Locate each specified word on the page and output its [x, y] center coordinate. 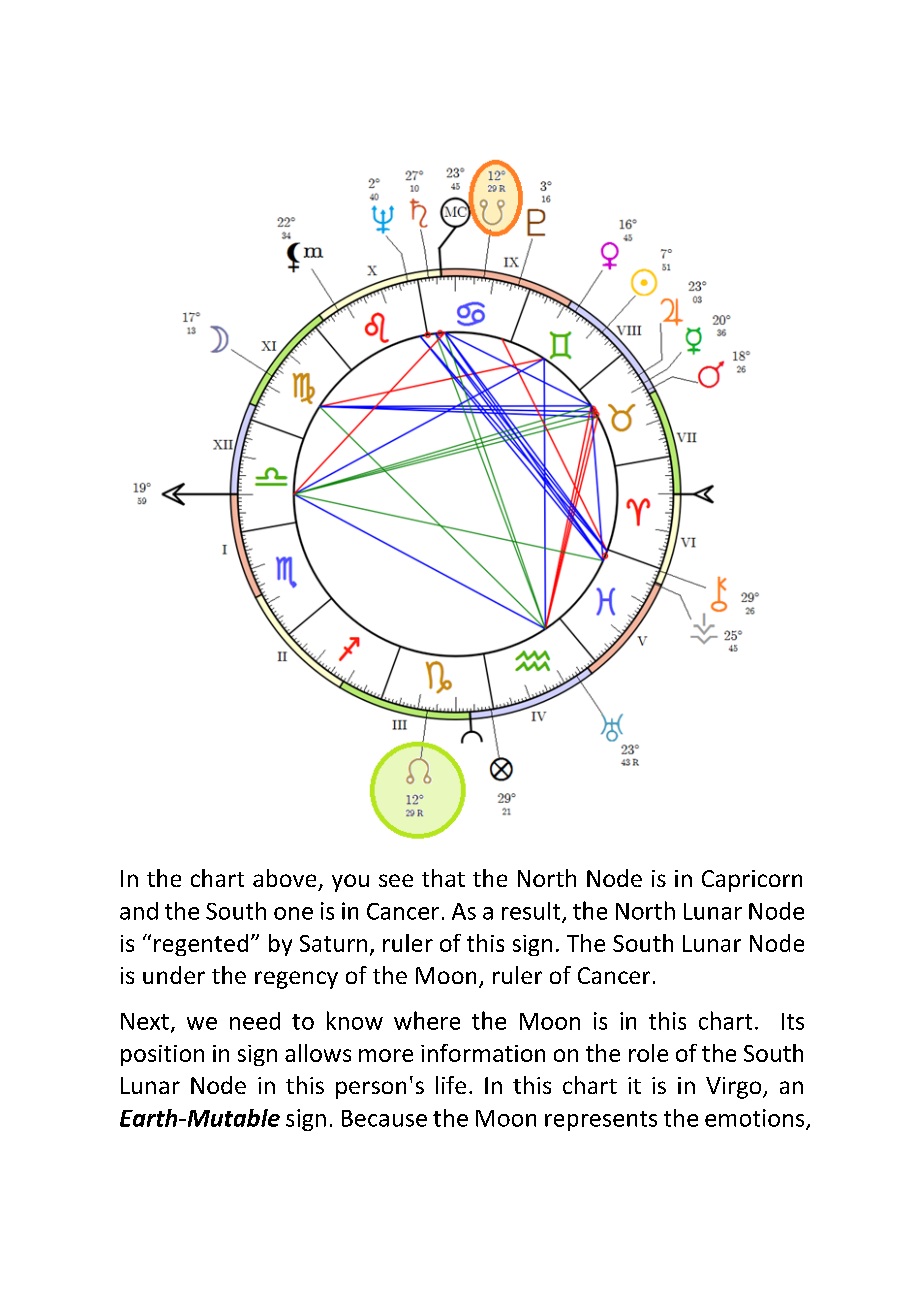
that [443, 878]
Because [384, 1118]
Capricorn [752, 881]
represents [601, 1121]
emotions [756, 1119]
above [284, 878]
